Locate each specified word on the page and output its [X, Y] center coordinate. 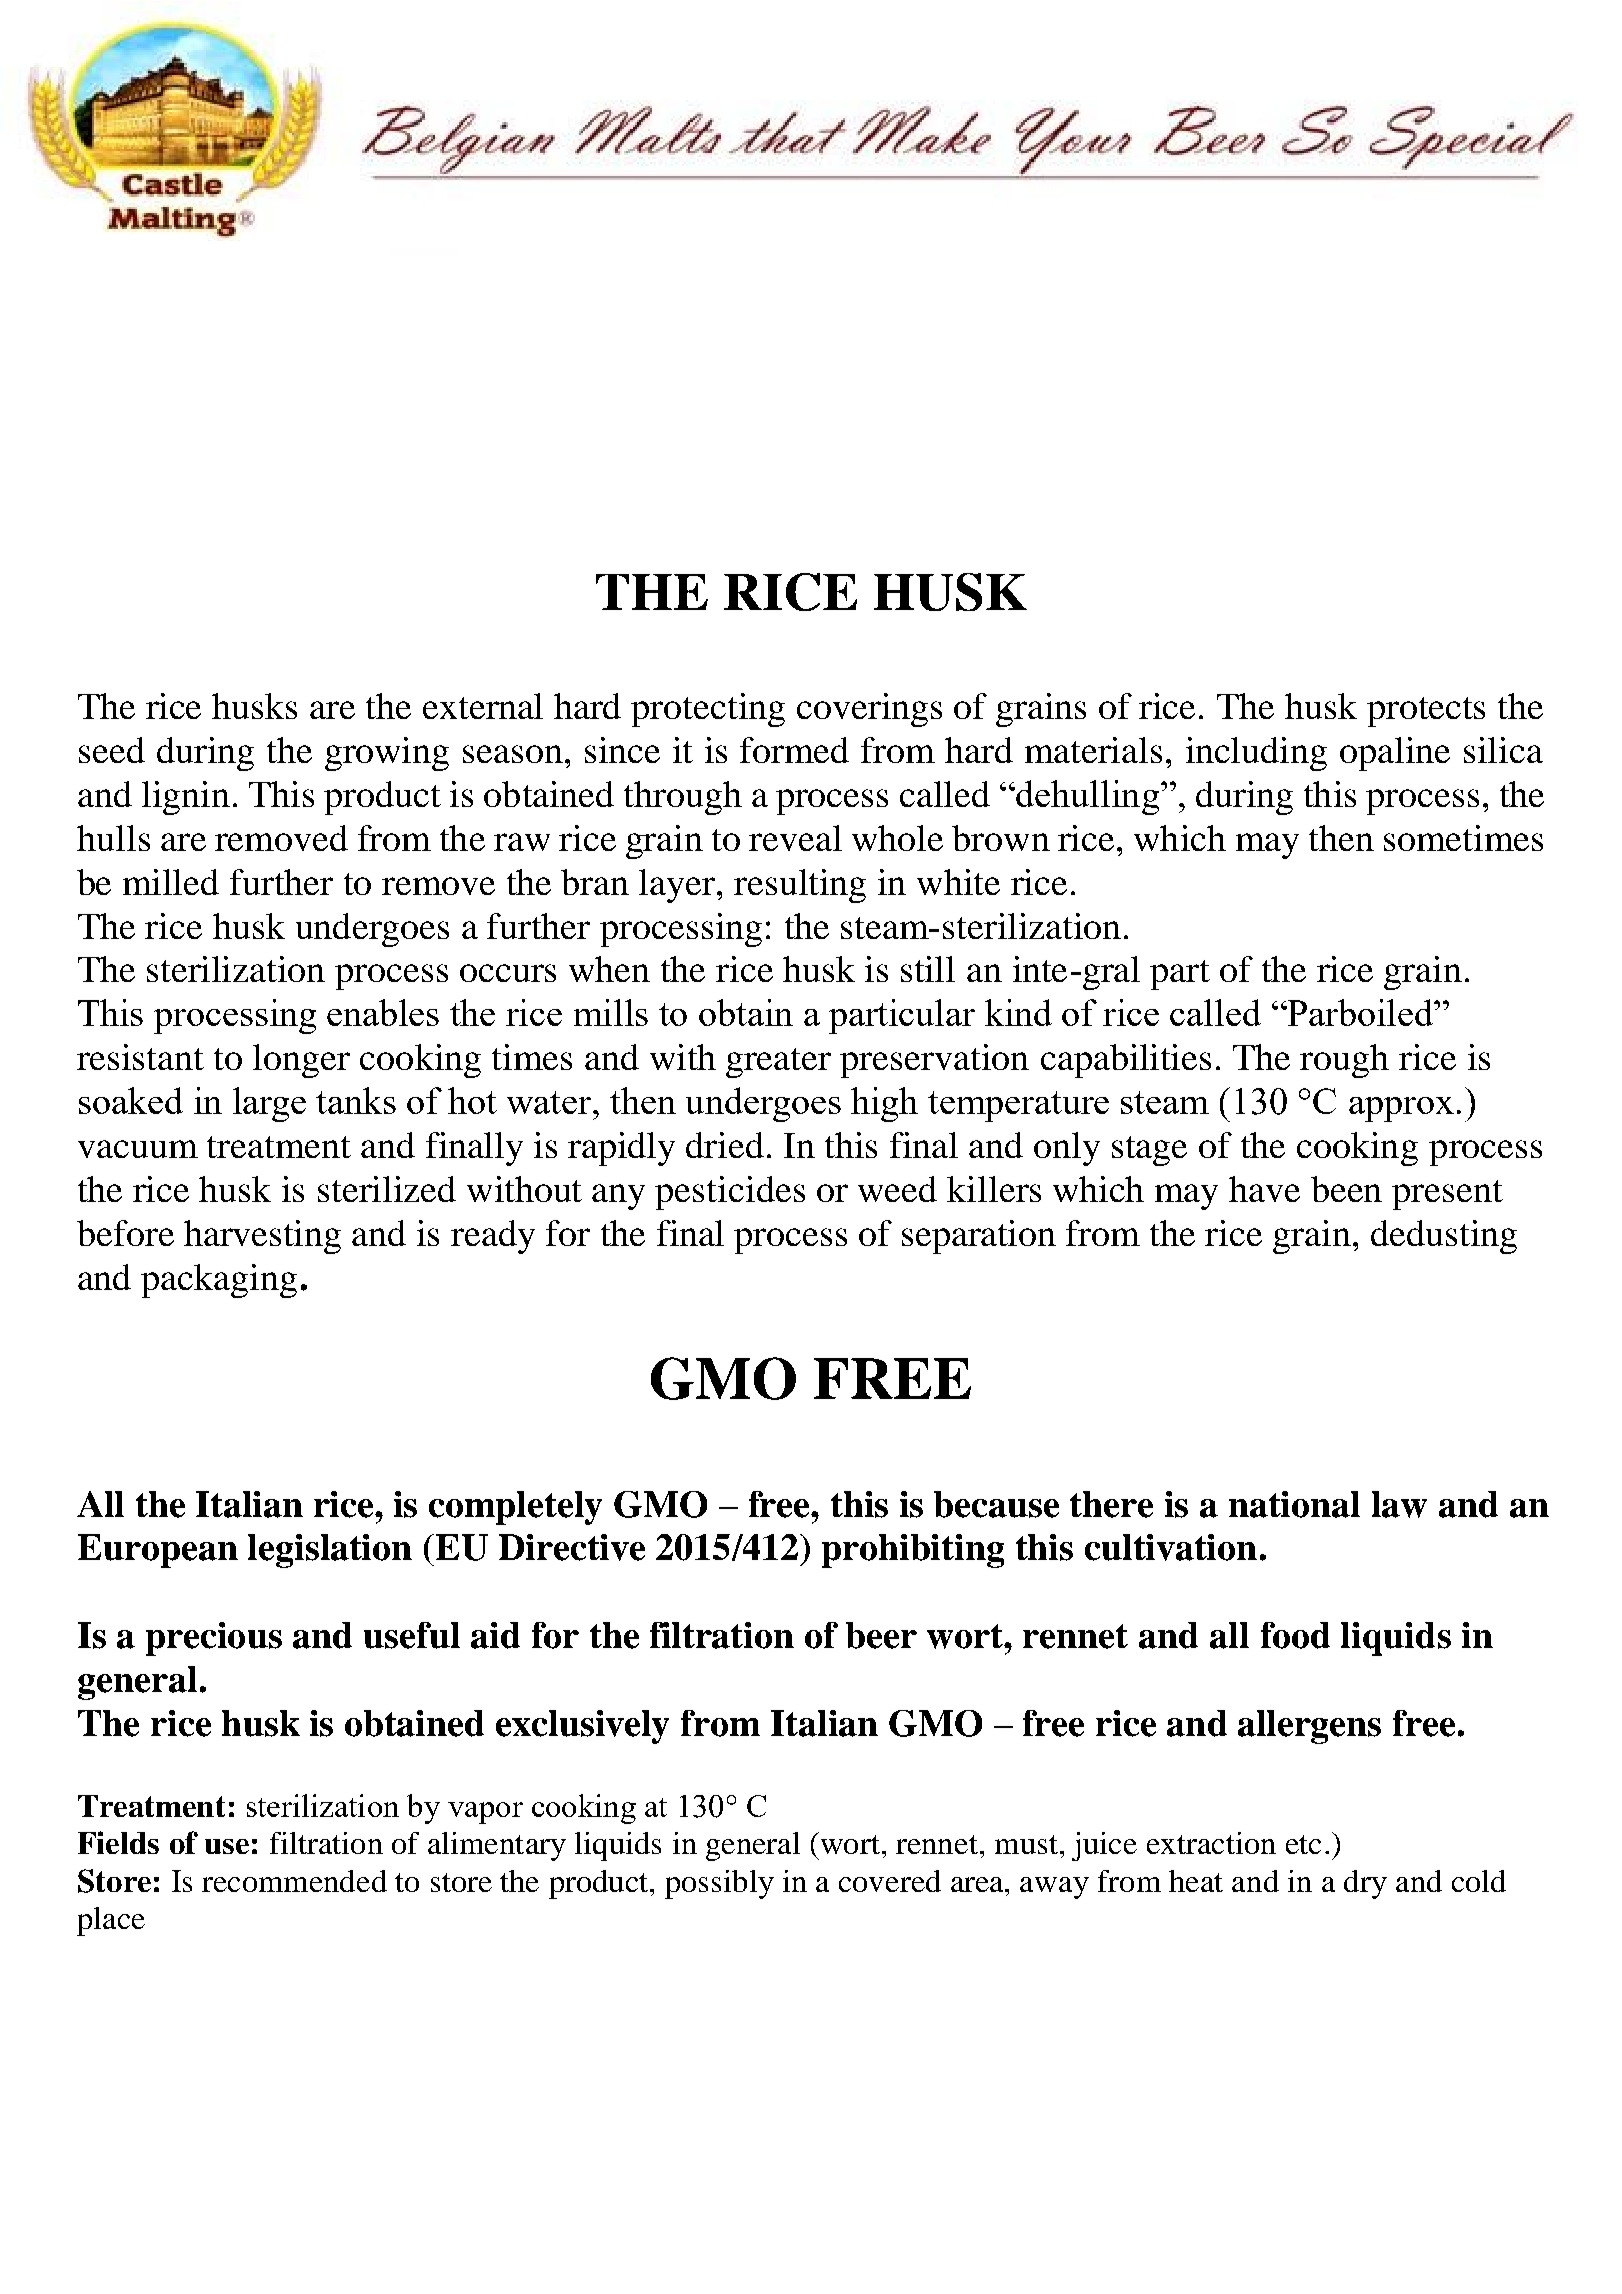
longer [301, 1061]
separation [979, 1237]
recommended [294, 1881]
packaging [219, 1281]
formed [794, 750]
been [1346, 1189]
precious [214, 1639]
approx [1401, 1109]
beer [881, 1635]
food [1295, 1635]
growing [387, 754]
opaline [1395, 754]
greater [778, 1063]
